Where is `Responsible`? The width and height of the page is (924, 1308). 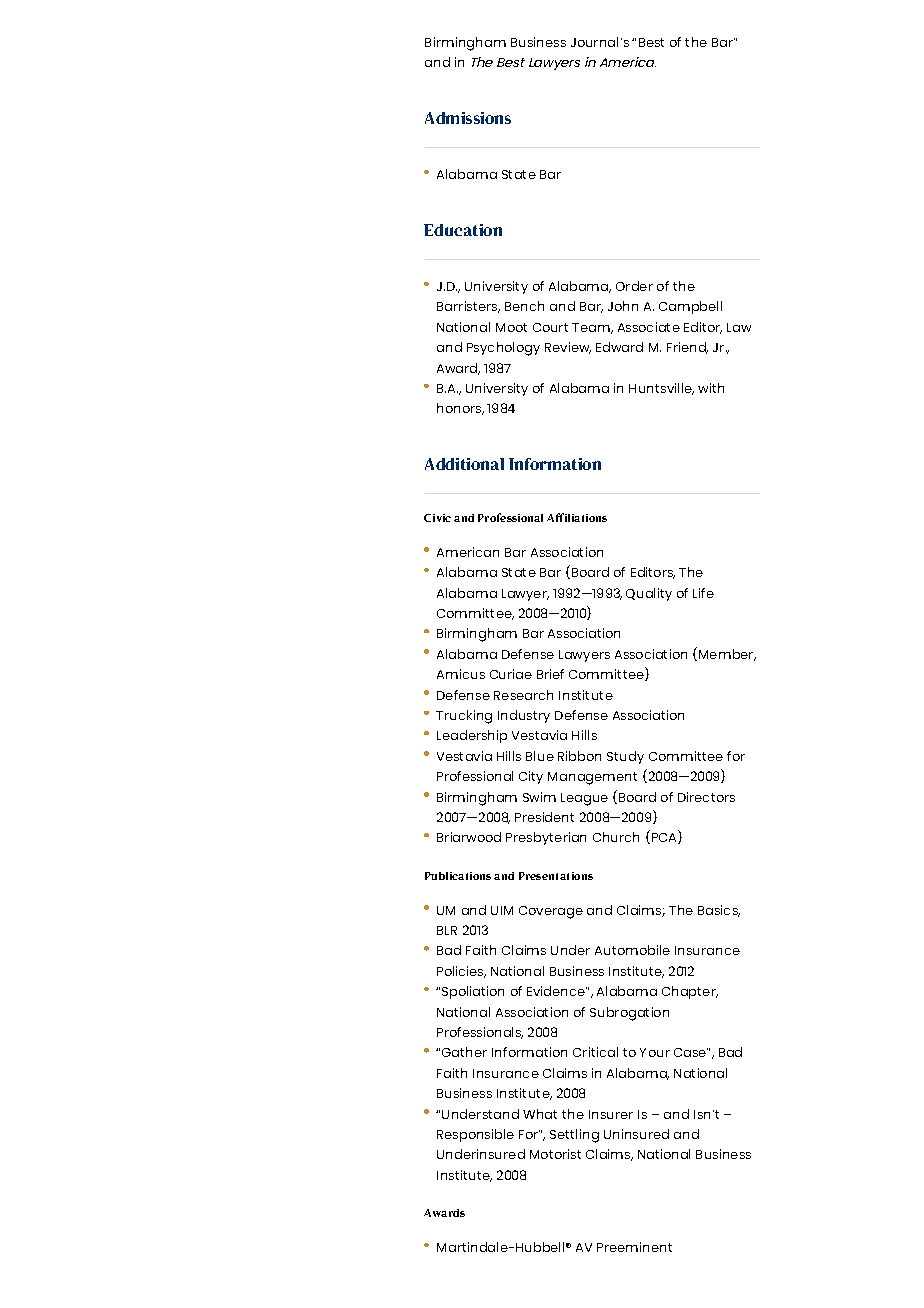 Responsible is located at coordinates (475, 1135).
